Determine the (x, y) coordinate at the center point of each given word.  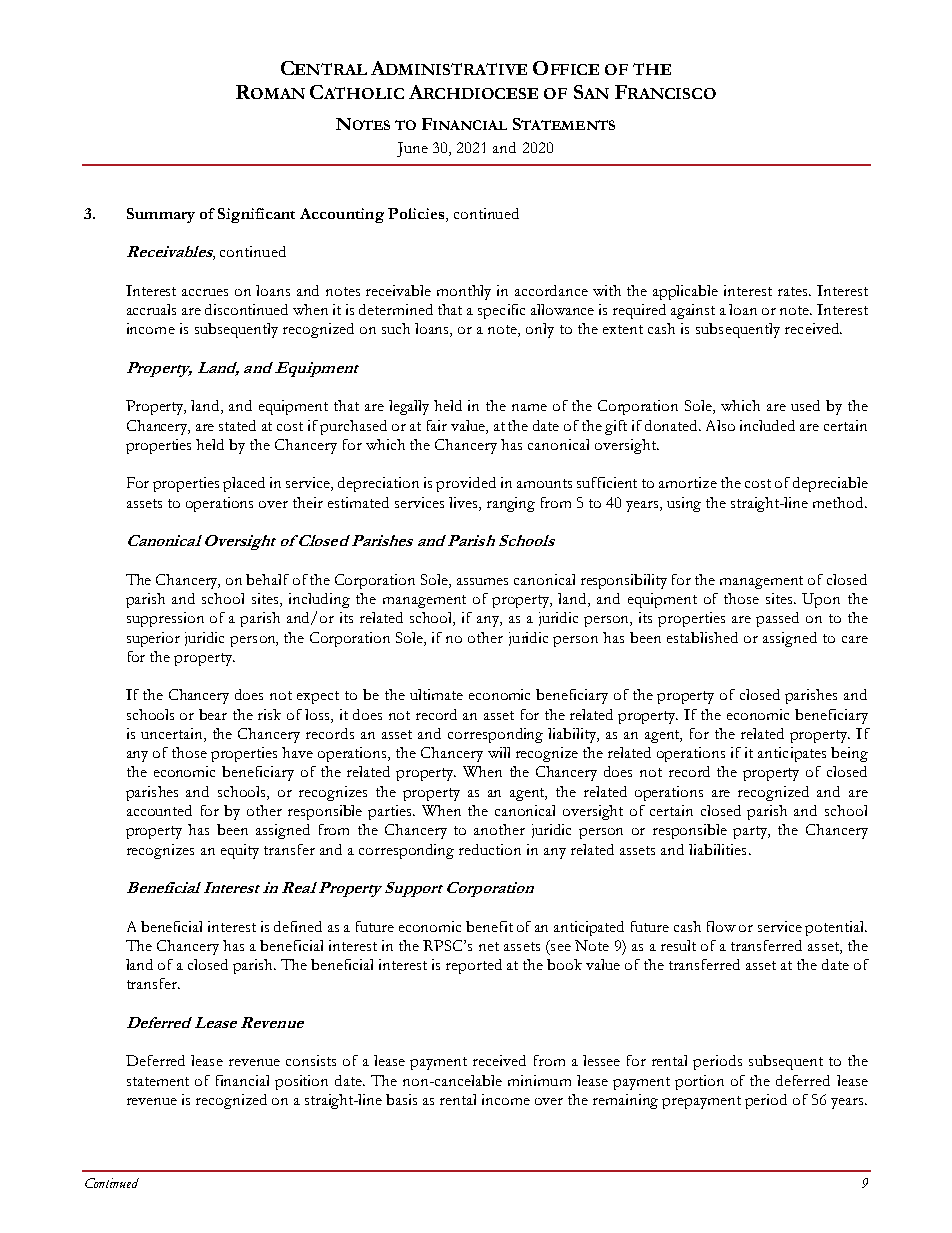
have (297, 752)
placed (244, 484)
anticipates (792, 754)
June (412, 149)
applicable (685, 292)
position (301, 1082)
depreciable (830, 484)
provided (466, 484)
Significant (256, 215)
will (499, 752)
